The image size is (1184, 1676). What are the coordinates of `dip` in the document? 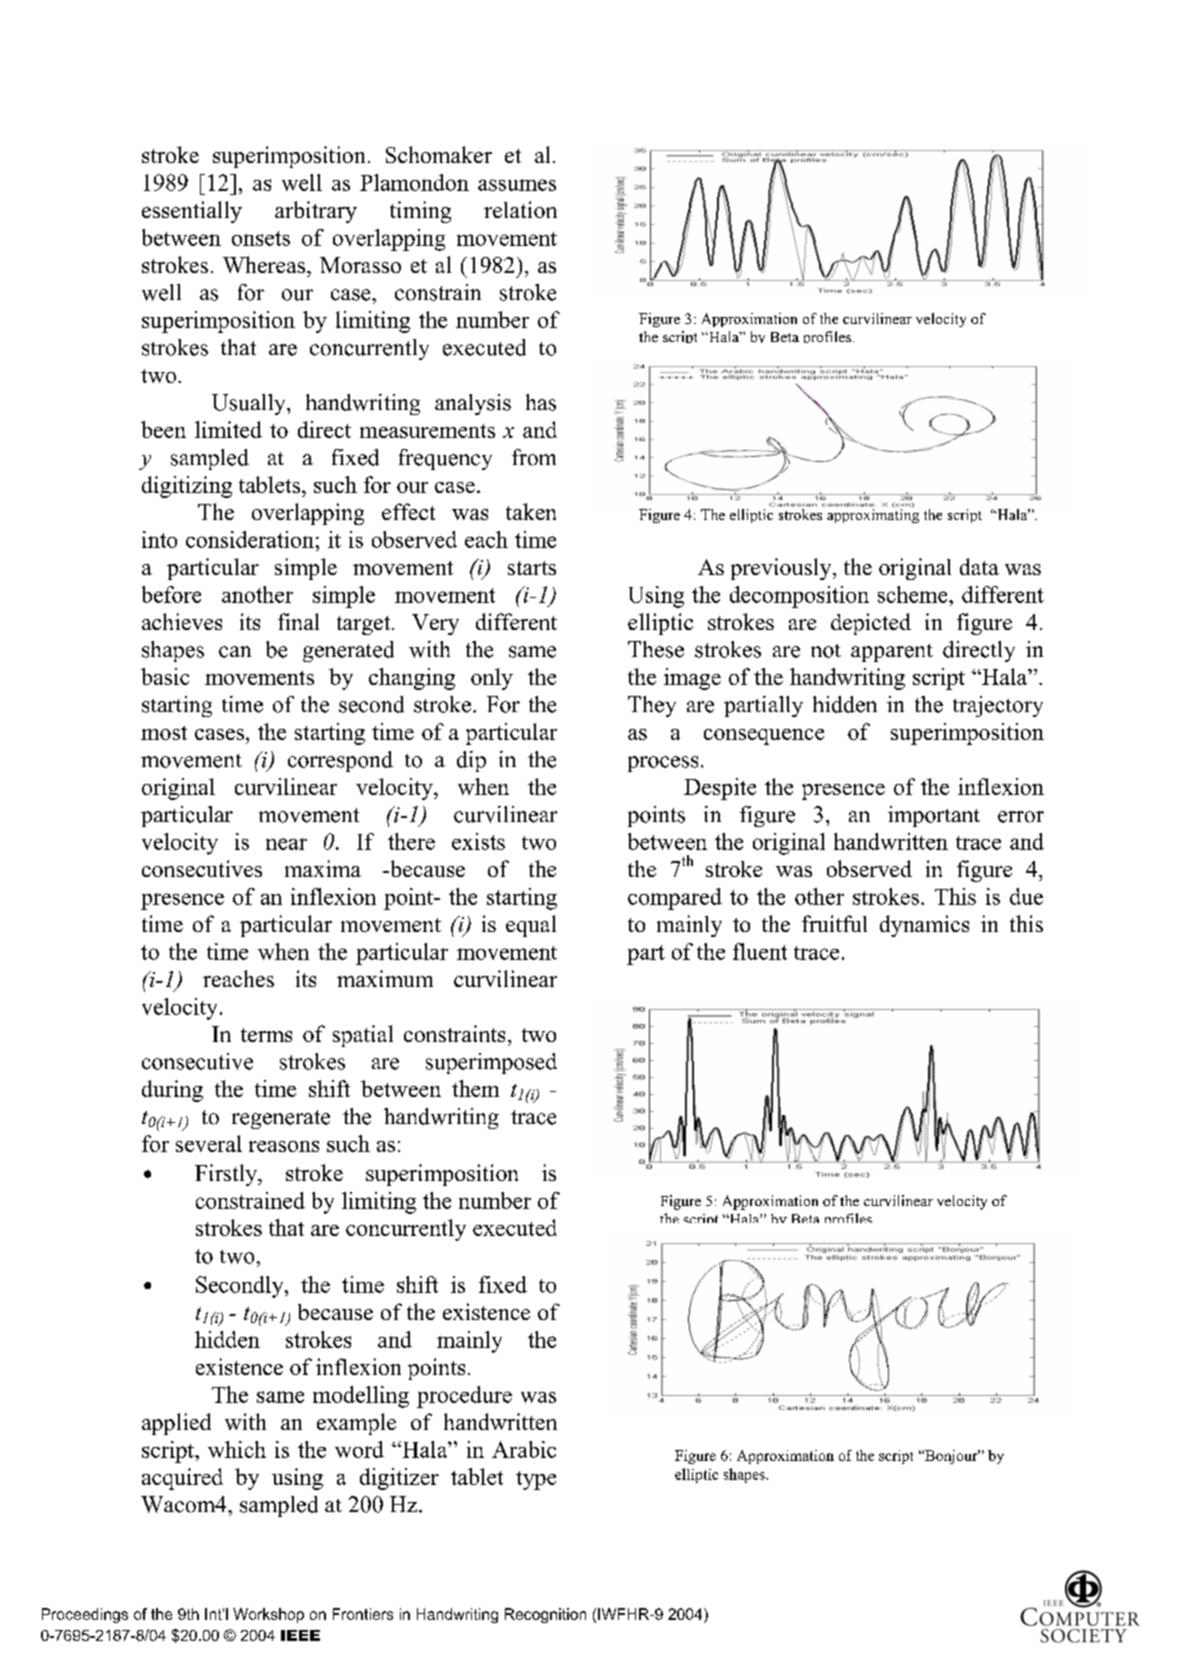 It's located at (471, 761).
